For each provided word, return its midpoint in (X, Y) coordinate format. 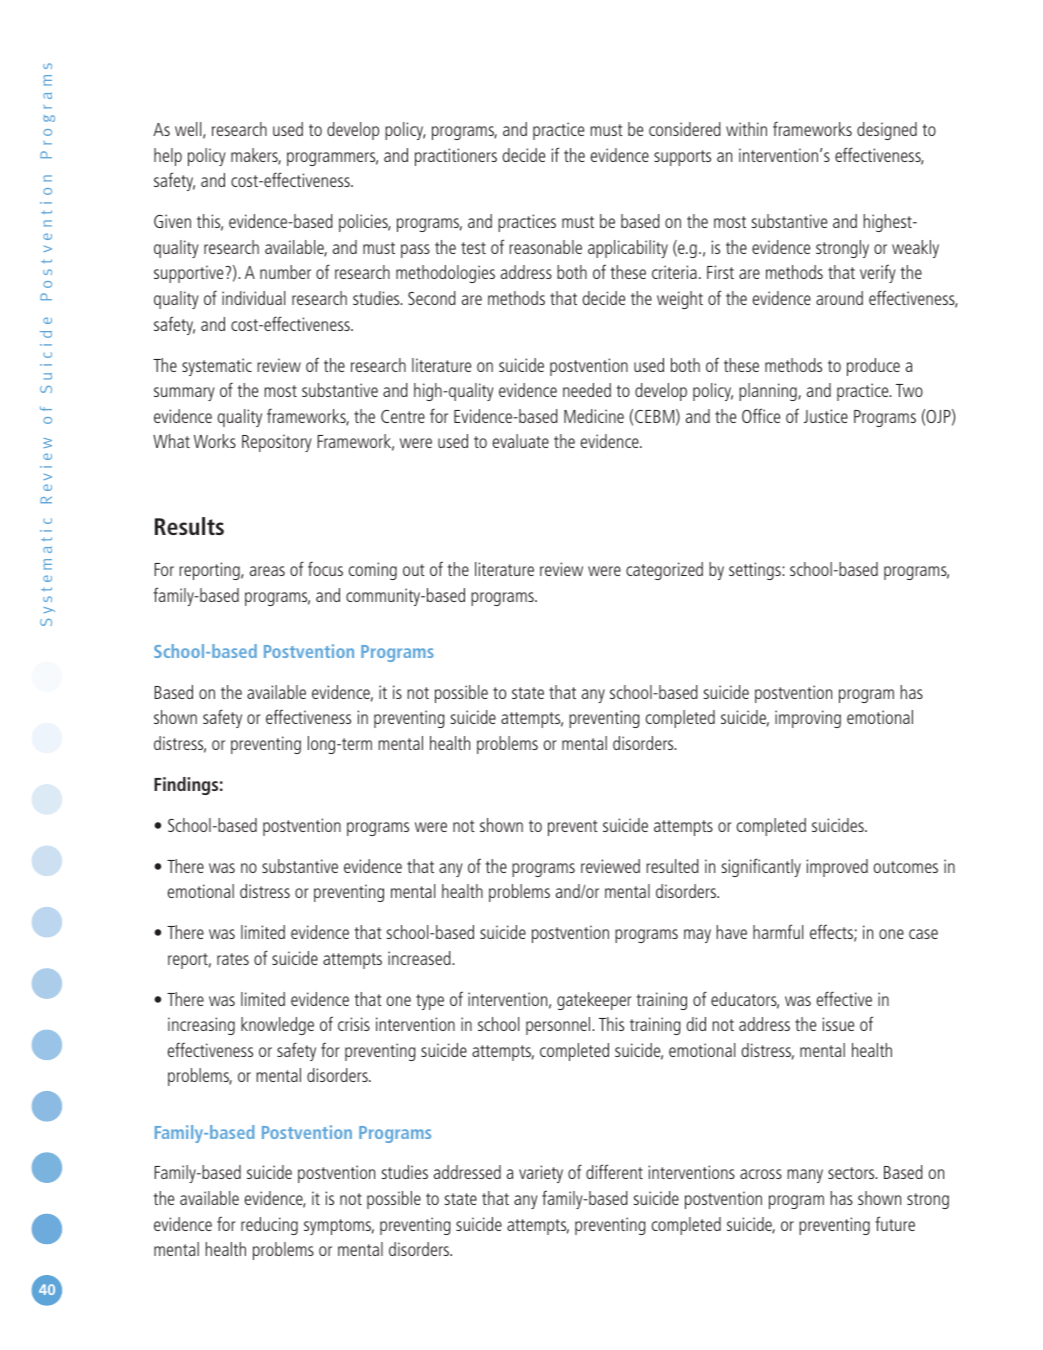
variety (541, 1174)
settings (756, 571)
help (168, 157)
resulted (672, 866)
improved (837, 868)
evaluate (521, 441)
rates (233, 959)
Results (189, 526)
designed (887, 131)
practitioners (456, 157)
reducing (269, 1226)
